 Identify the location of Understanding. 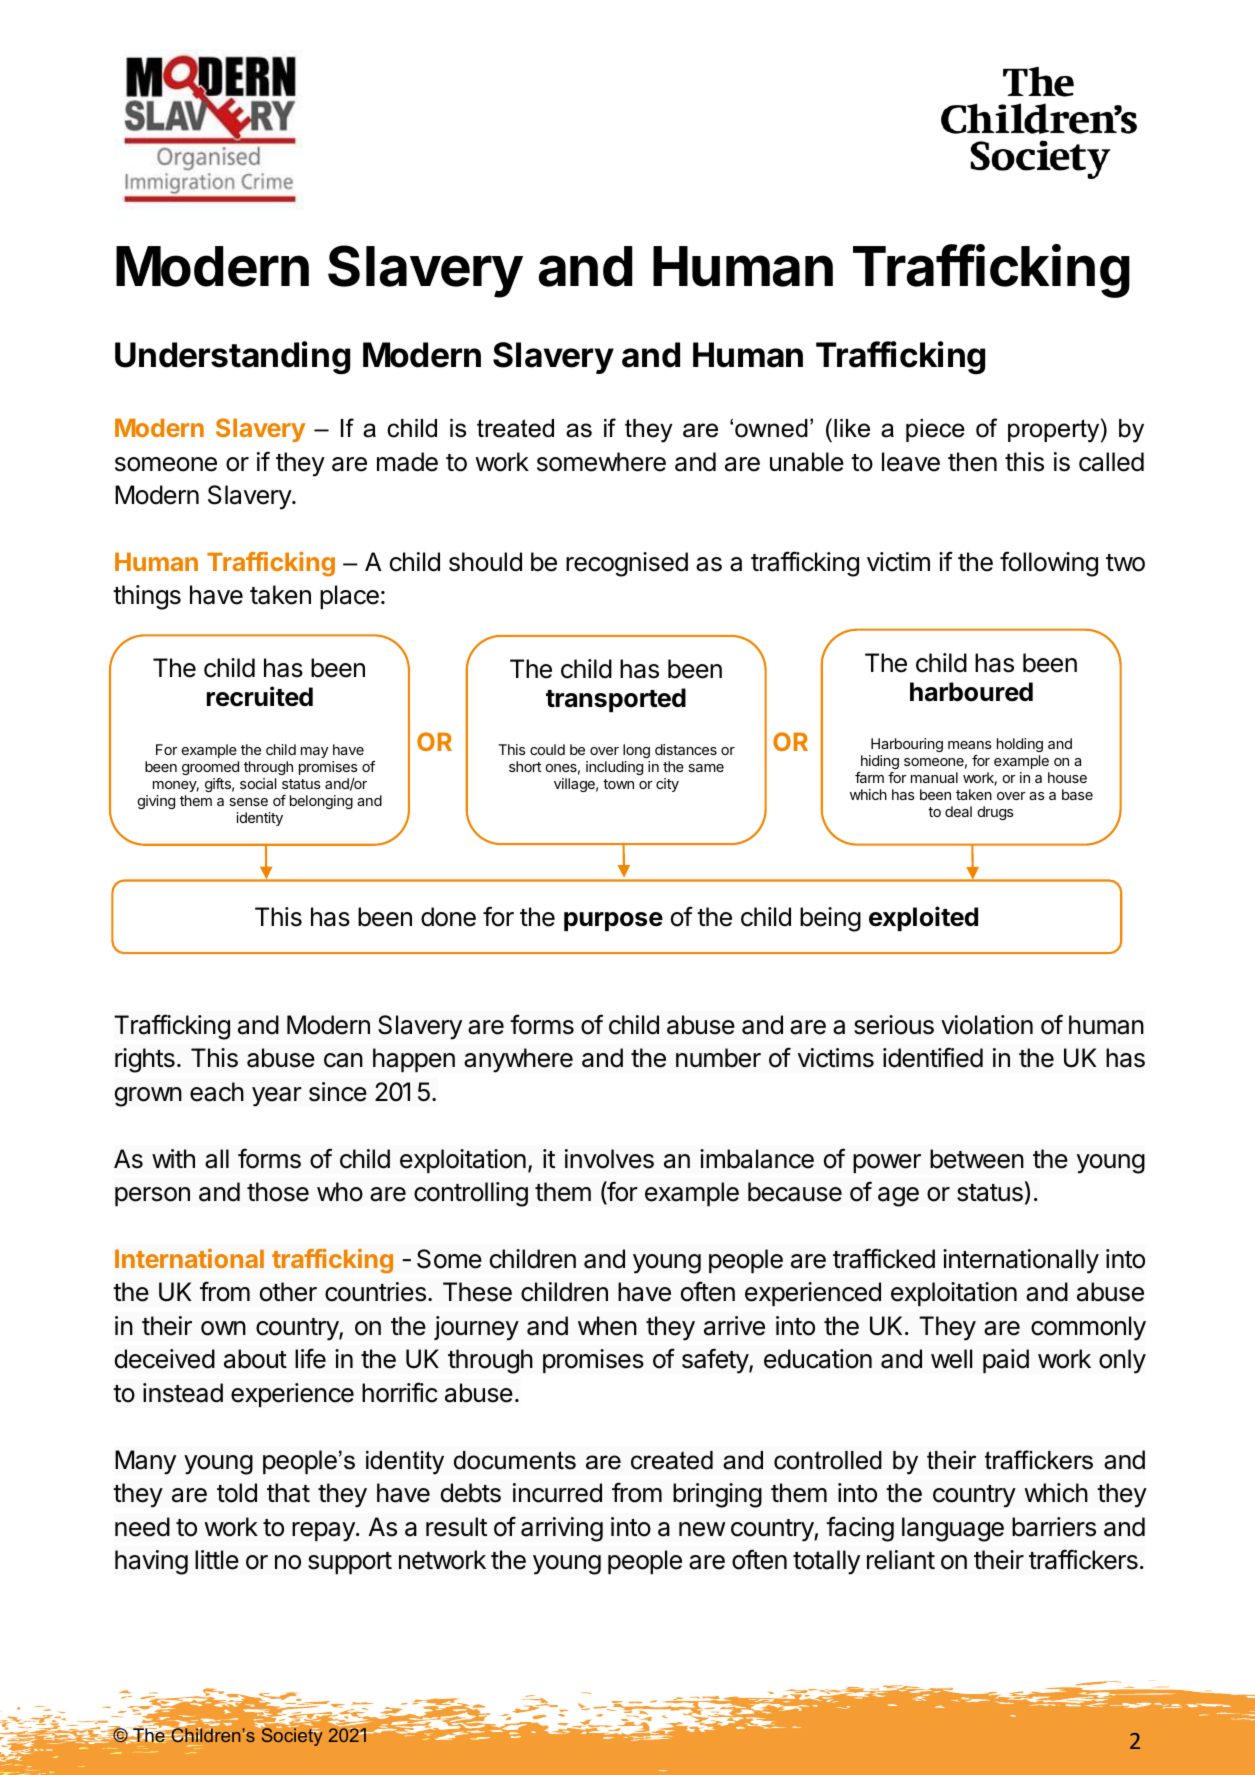
(232, 358).
